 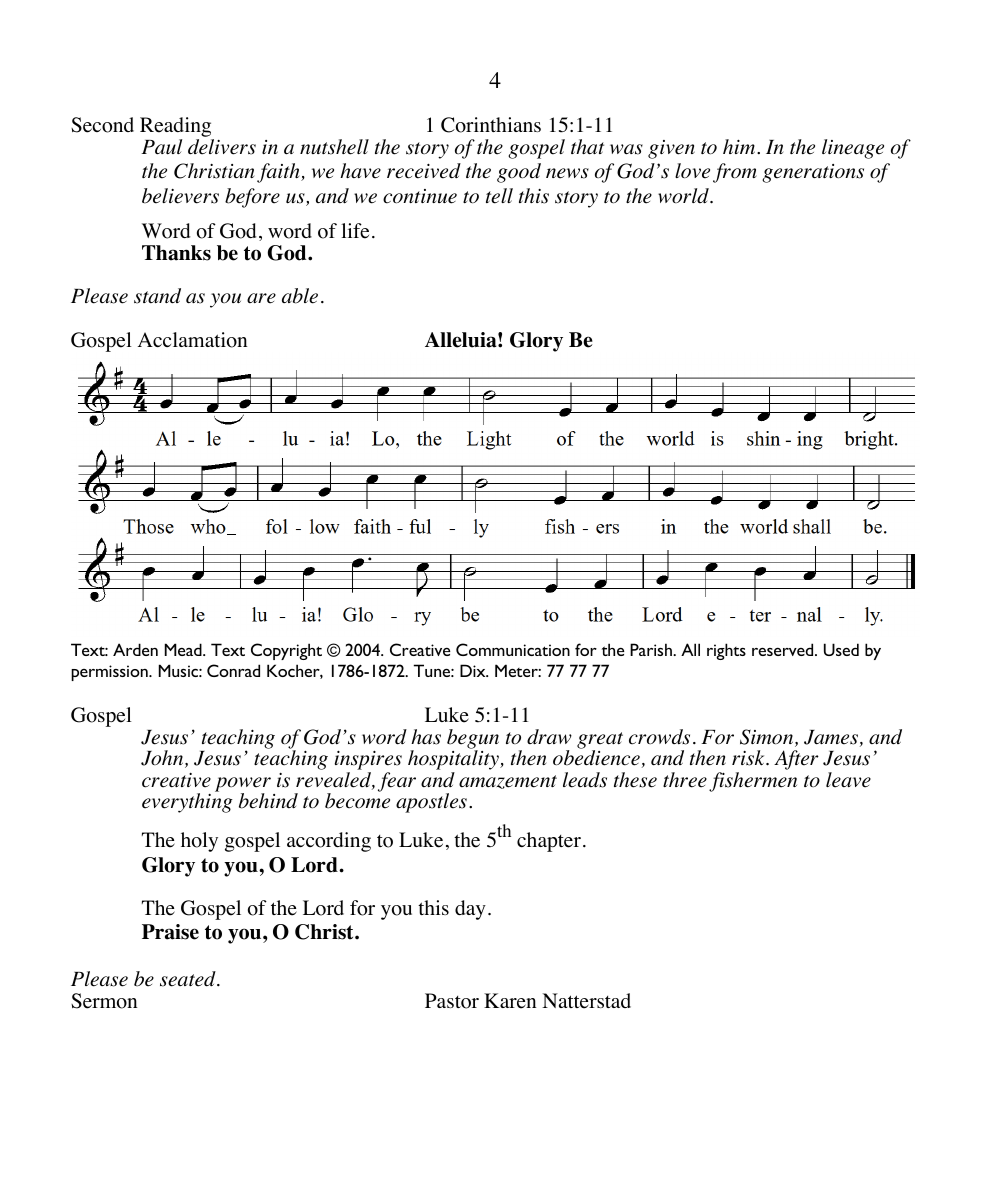 What do you see at coordinates (452, 1001) in the screenshot?
I see `Pastor` at bounding box center [452, 1001].
